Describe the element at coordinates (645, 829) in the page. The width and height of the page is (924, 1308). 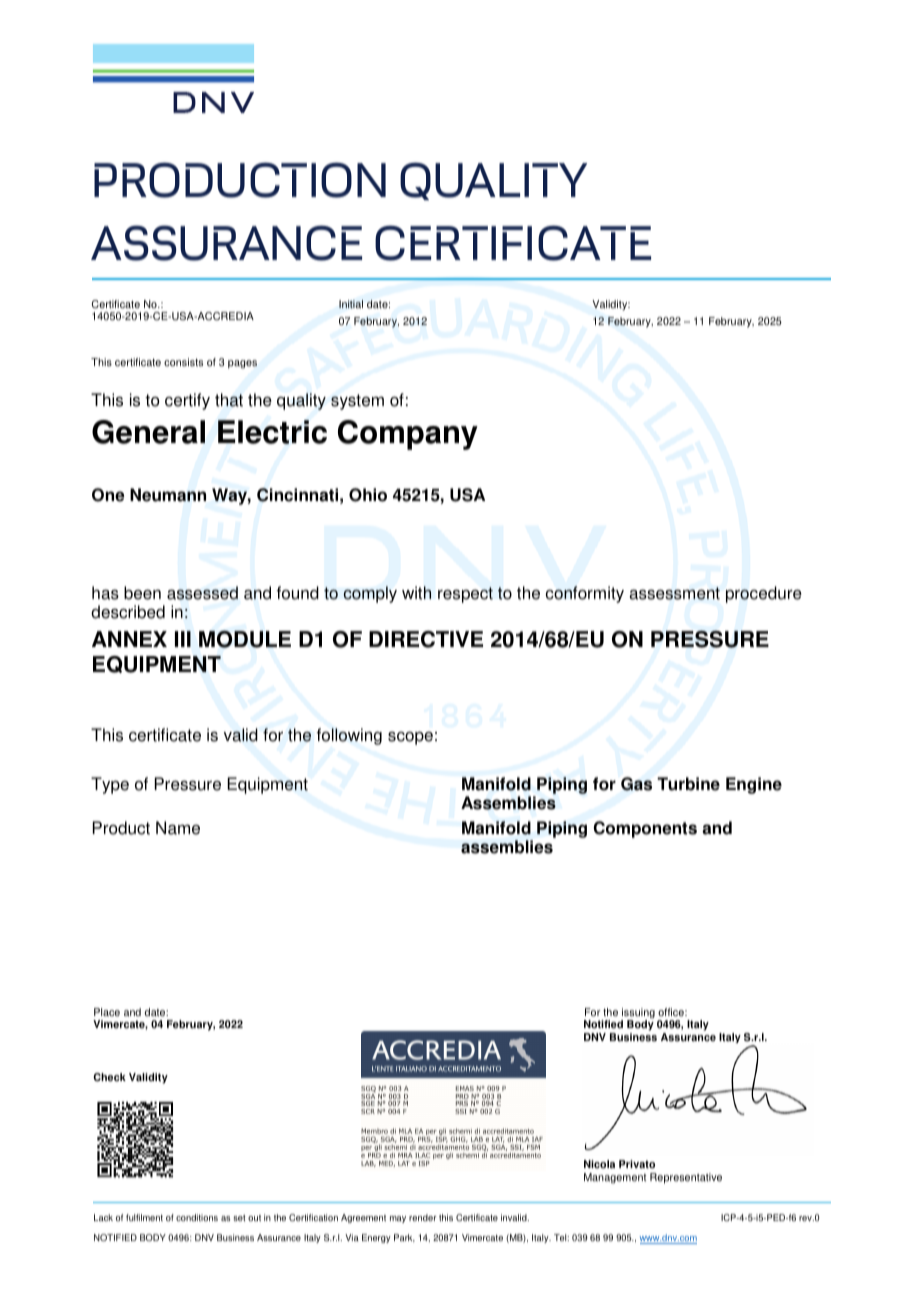
I see `Components` at that location.
